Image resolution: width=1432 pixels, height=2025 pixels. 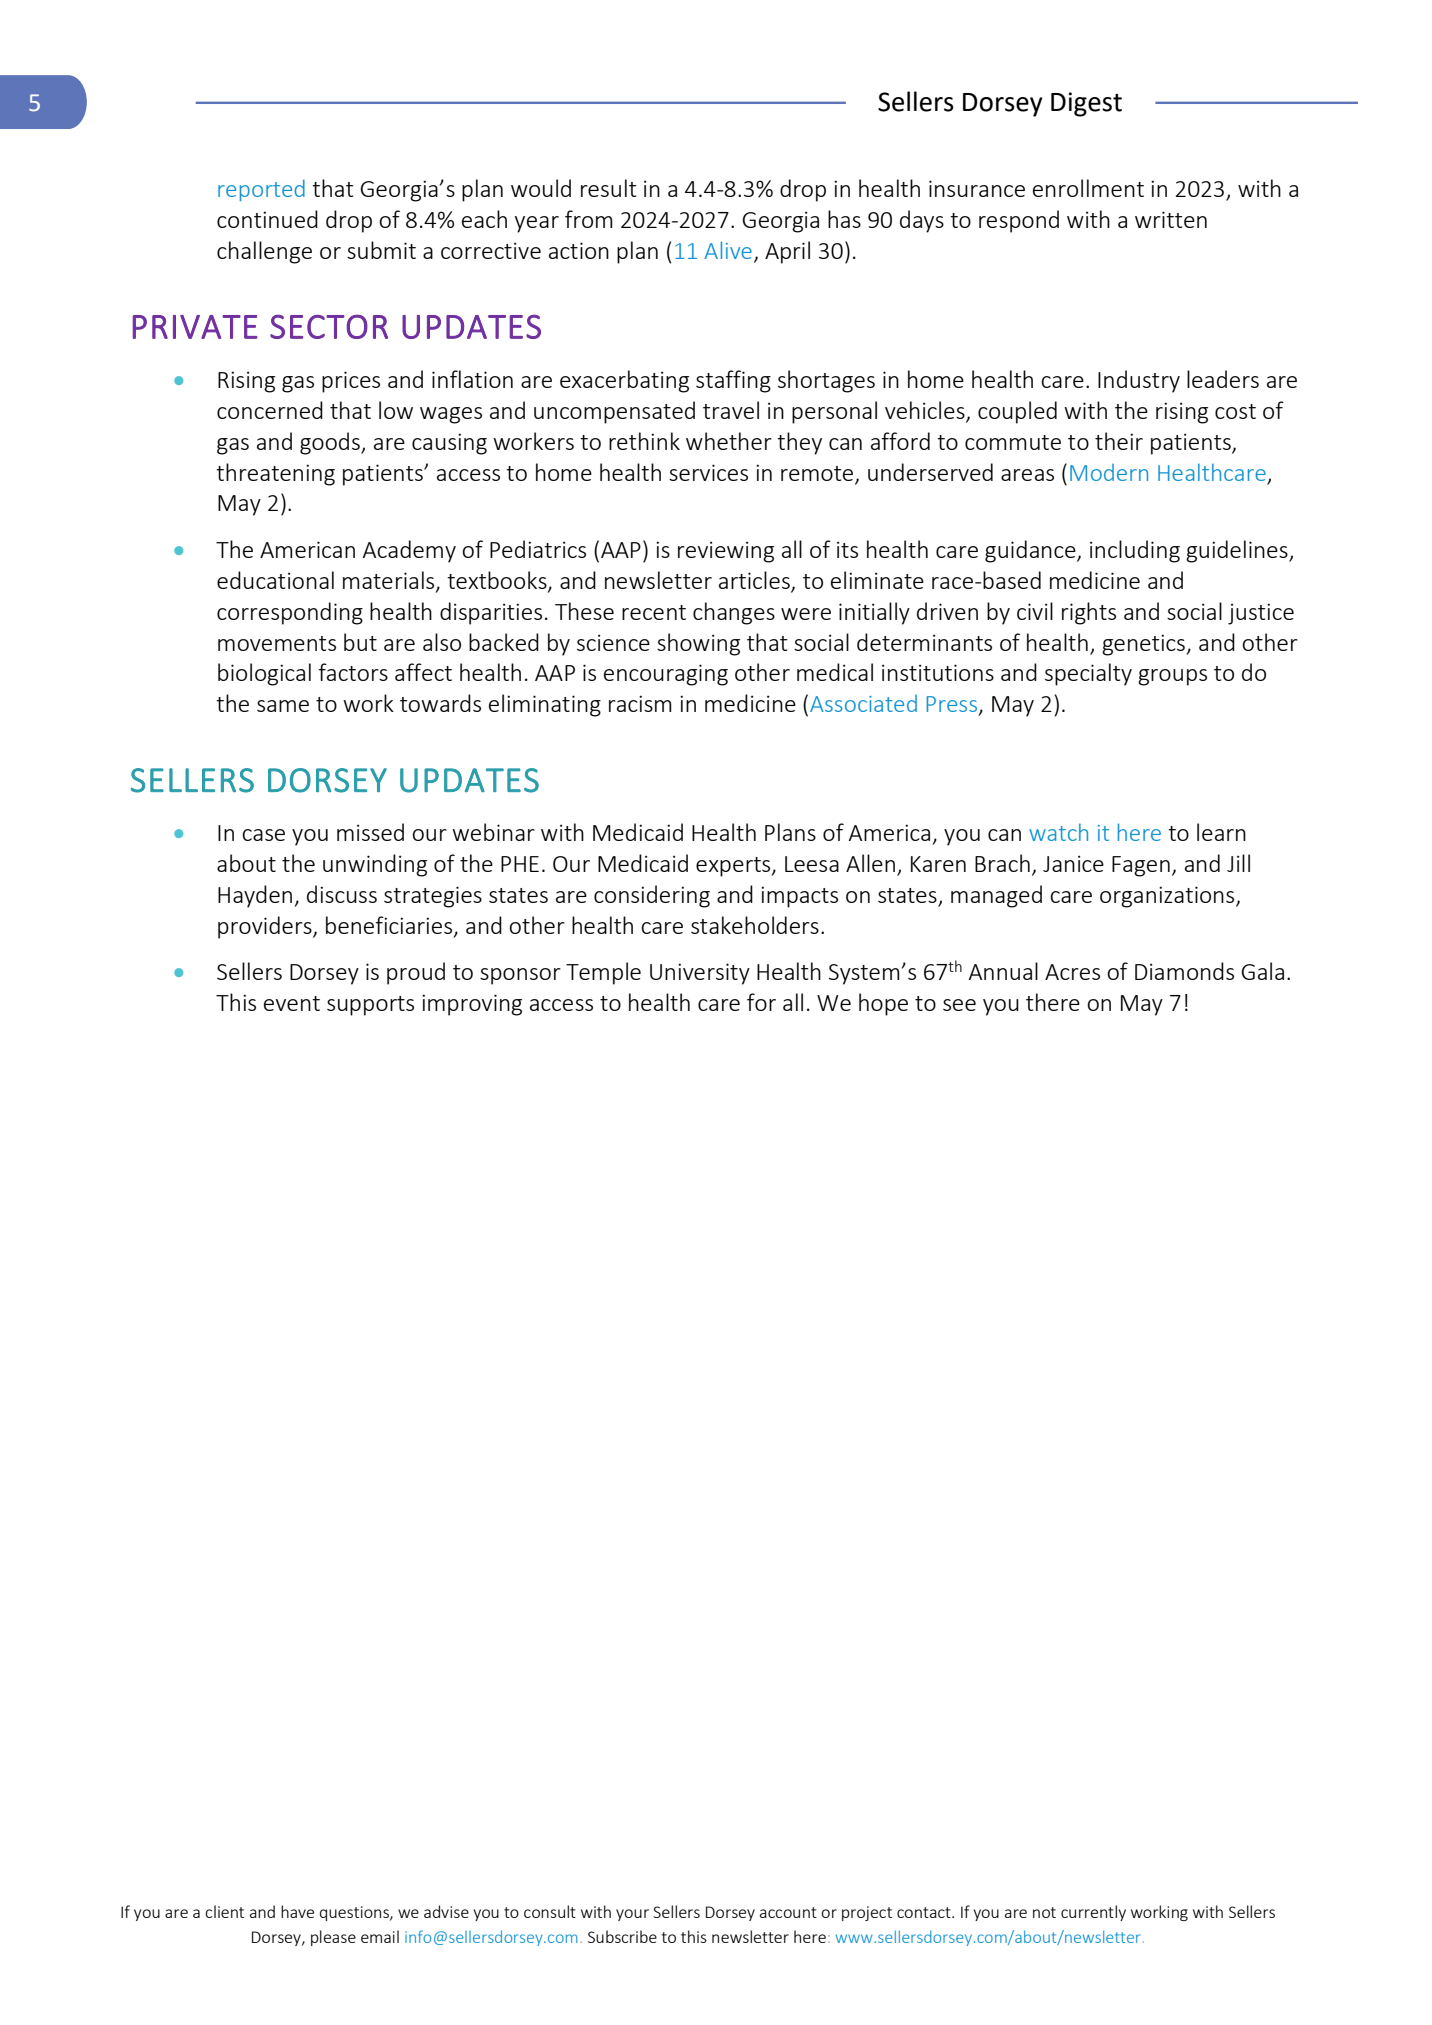 I want to click on have, so click(x=297, y=1911).
